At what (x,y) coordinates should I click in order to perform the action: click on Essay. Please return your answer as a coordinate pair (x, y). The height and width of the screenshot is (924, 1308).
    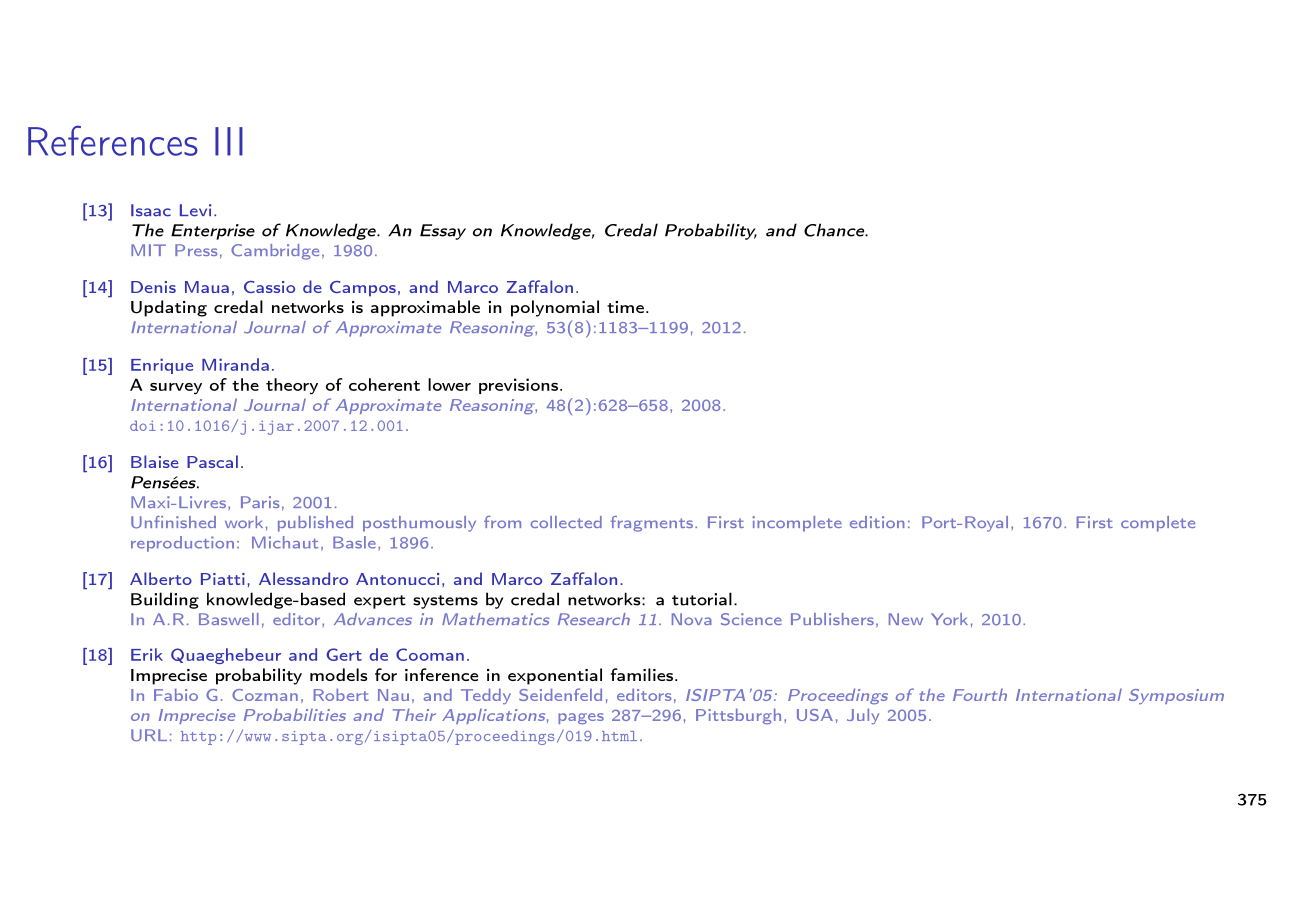
    Looking at the image, I should click on (443, 232).
